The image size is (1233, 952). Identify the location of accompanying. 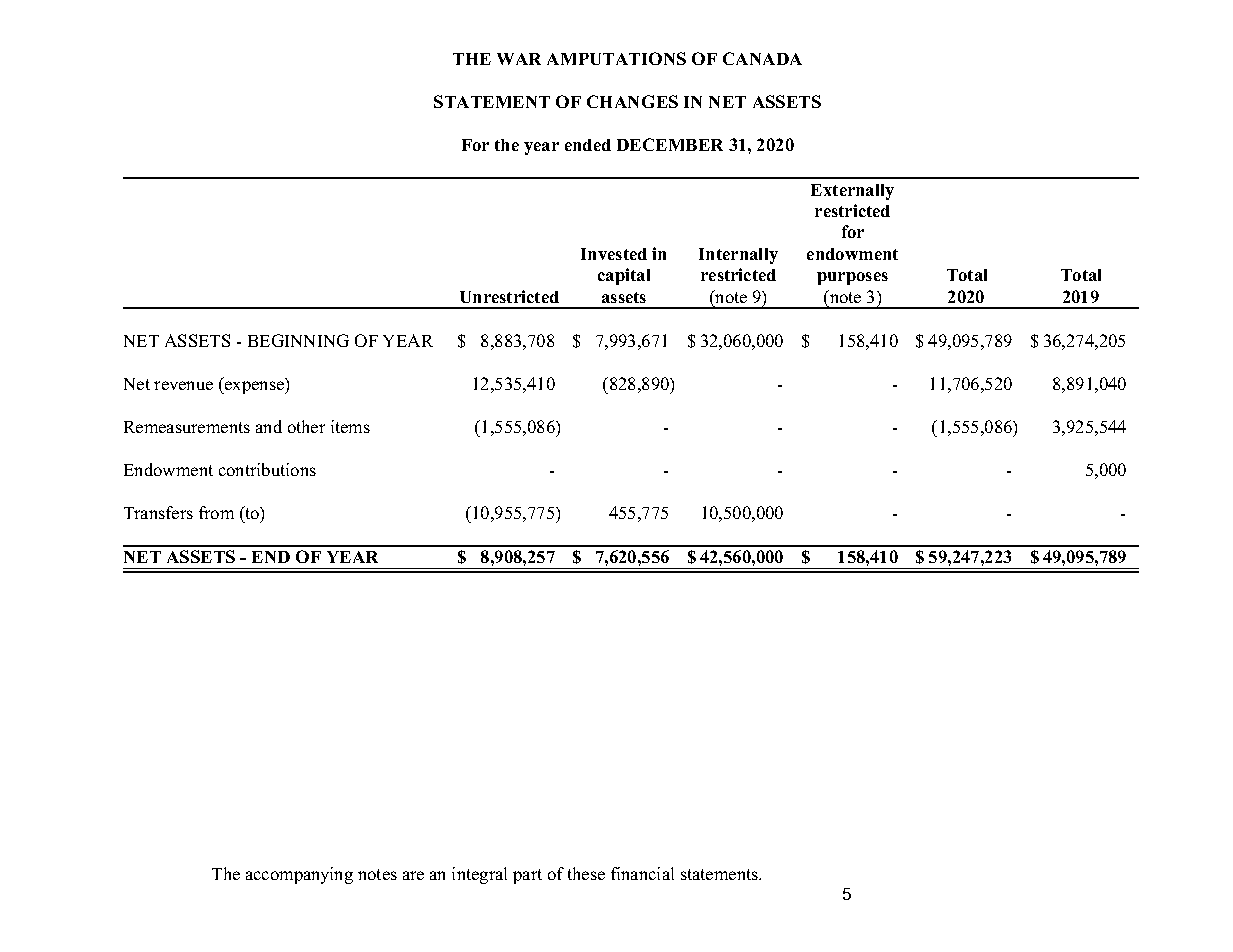
(299, 875).
